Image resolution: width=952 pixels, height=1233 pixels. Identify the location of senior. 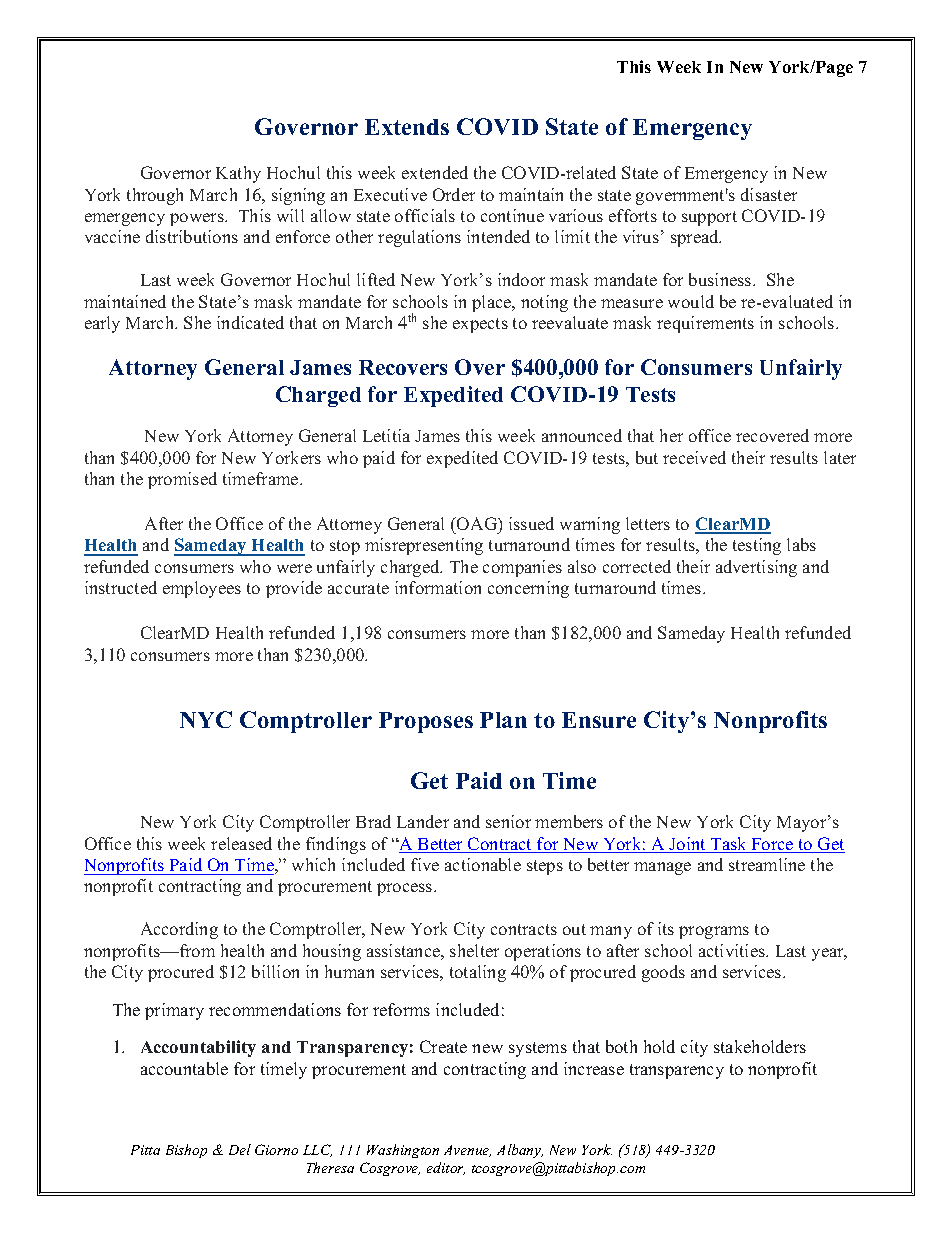
(508, 821).
